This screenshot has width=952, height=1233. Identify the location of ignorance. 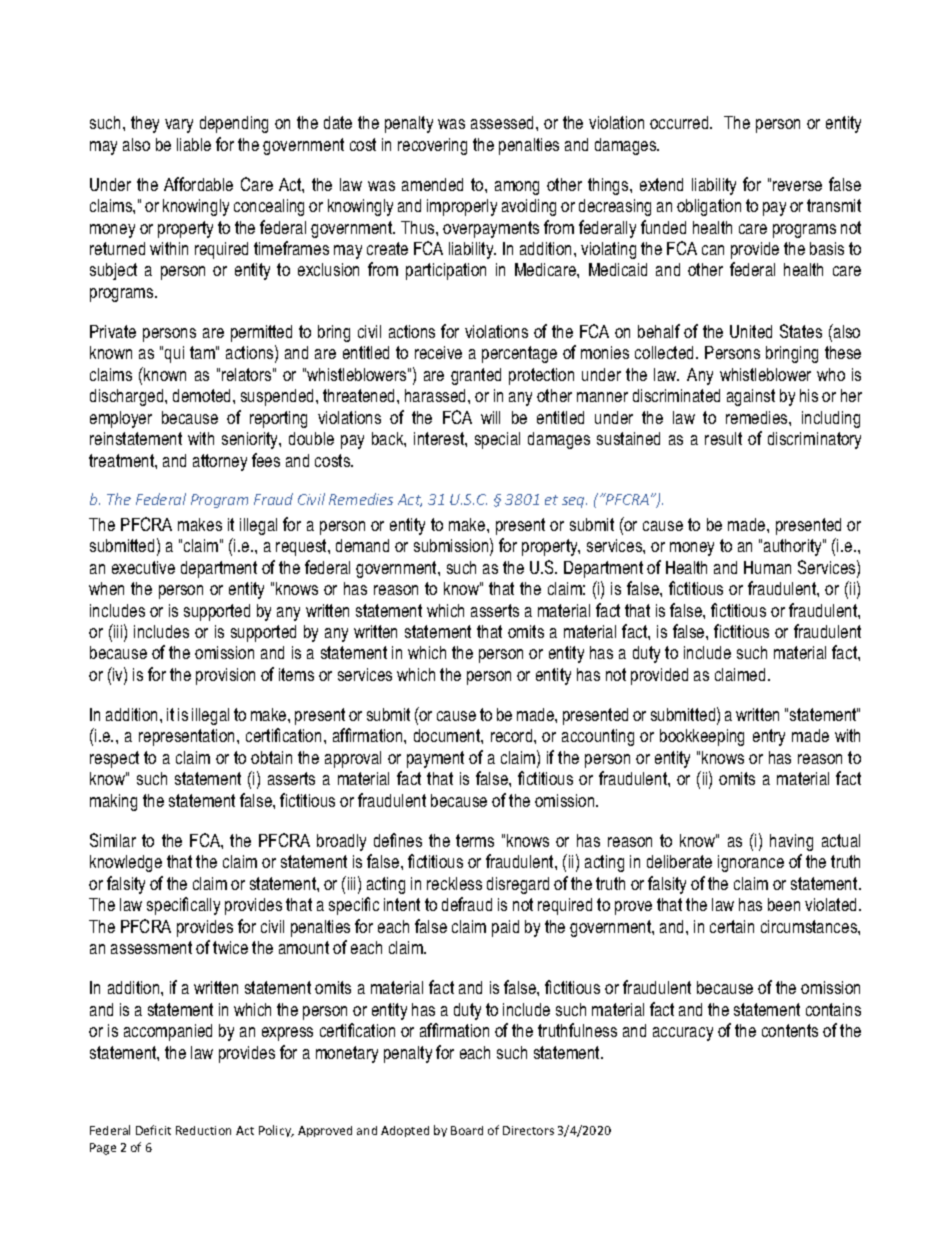
(751, 863).
